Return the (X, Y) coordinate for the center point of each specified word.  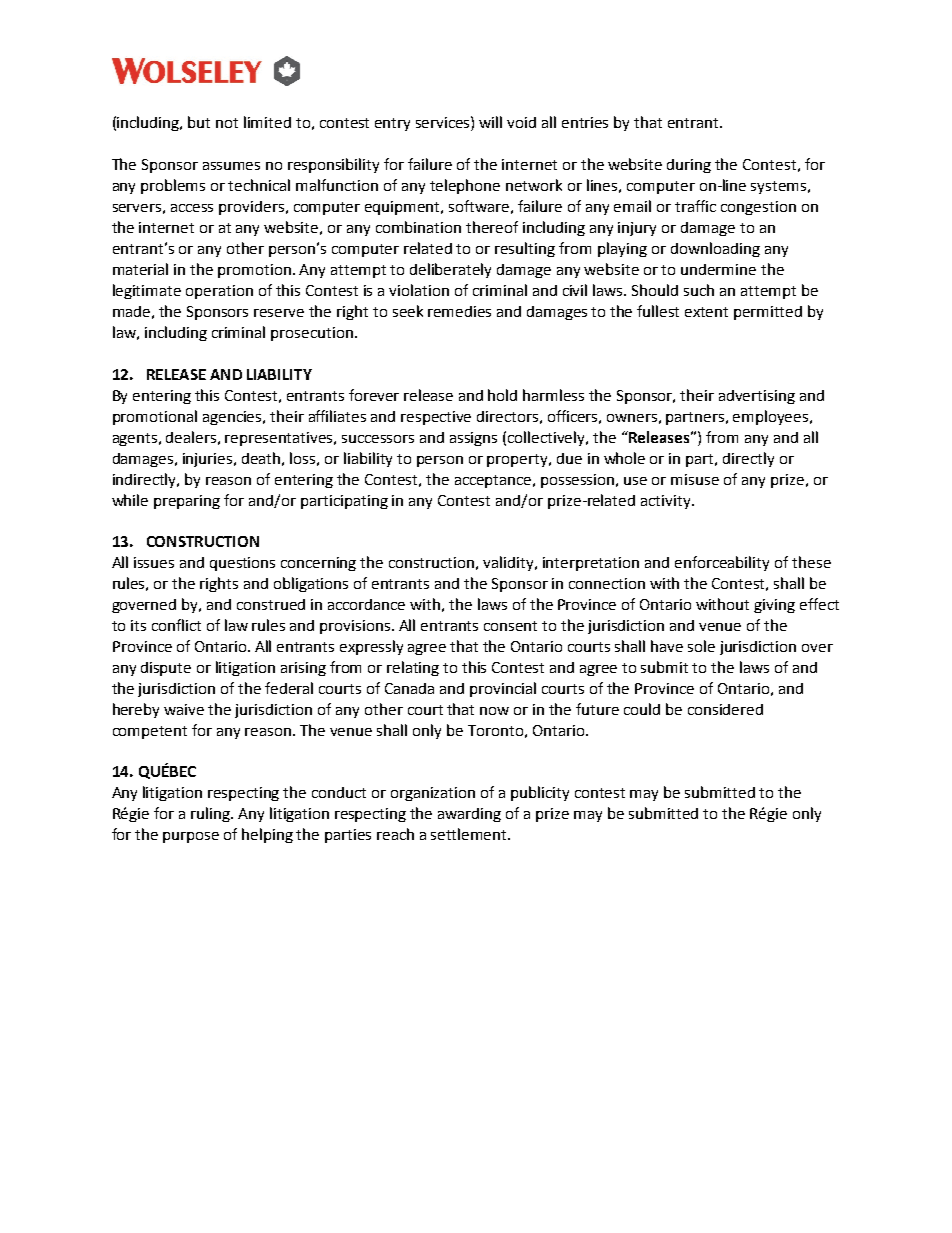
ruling (211, 814)
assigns (473, 439)
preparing (187, 502)
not (227, 123)
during (689, 166)
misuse (695, 479)
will (490, 122)
